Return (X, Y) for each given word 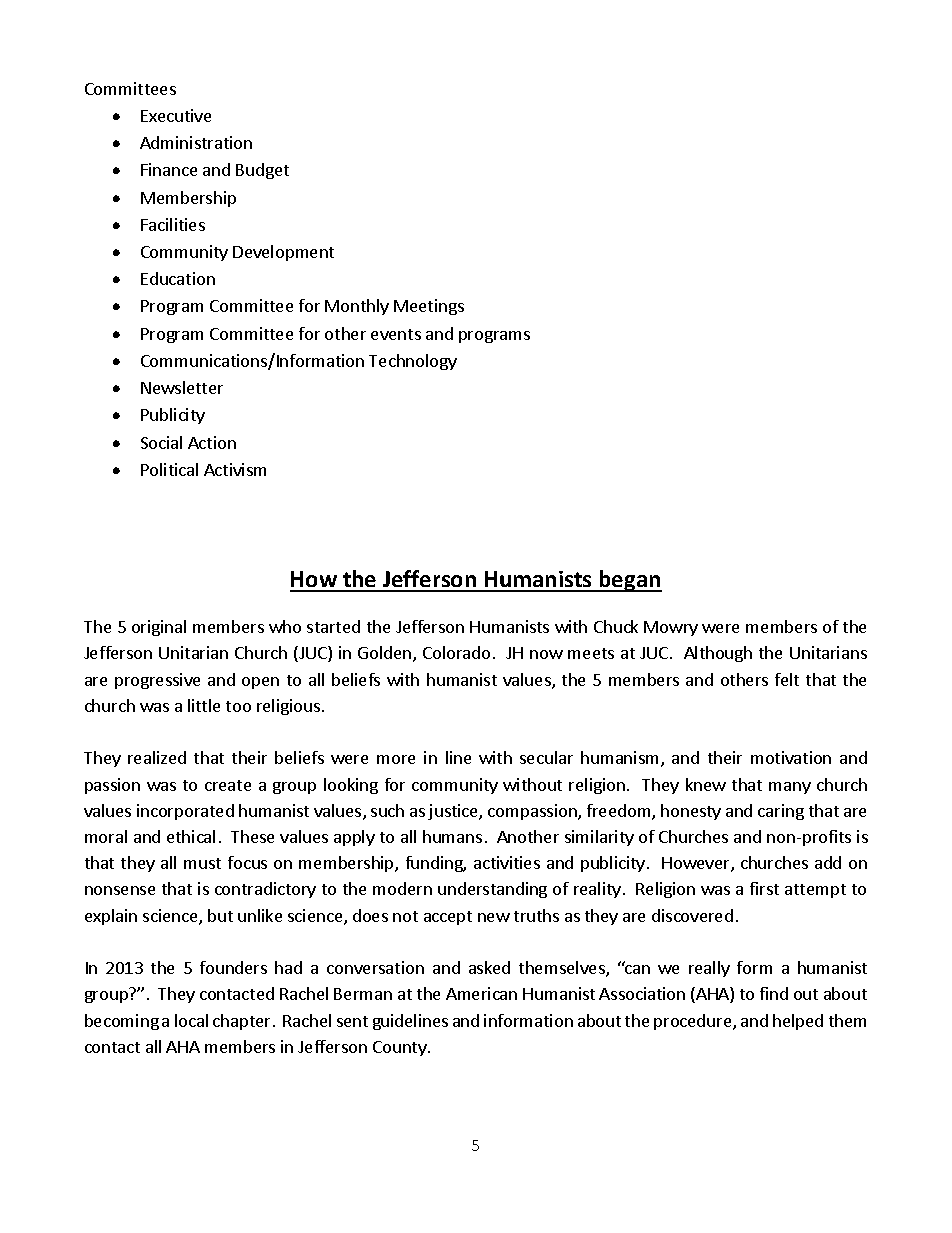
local (191, 1020)
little (204, 705)
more (396, 759)
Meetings (429, 307)
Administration (196, 142)
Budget (262, 171)
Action (212, 442)
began (630, 581)
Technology (413, 362)
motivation (791, 757)
